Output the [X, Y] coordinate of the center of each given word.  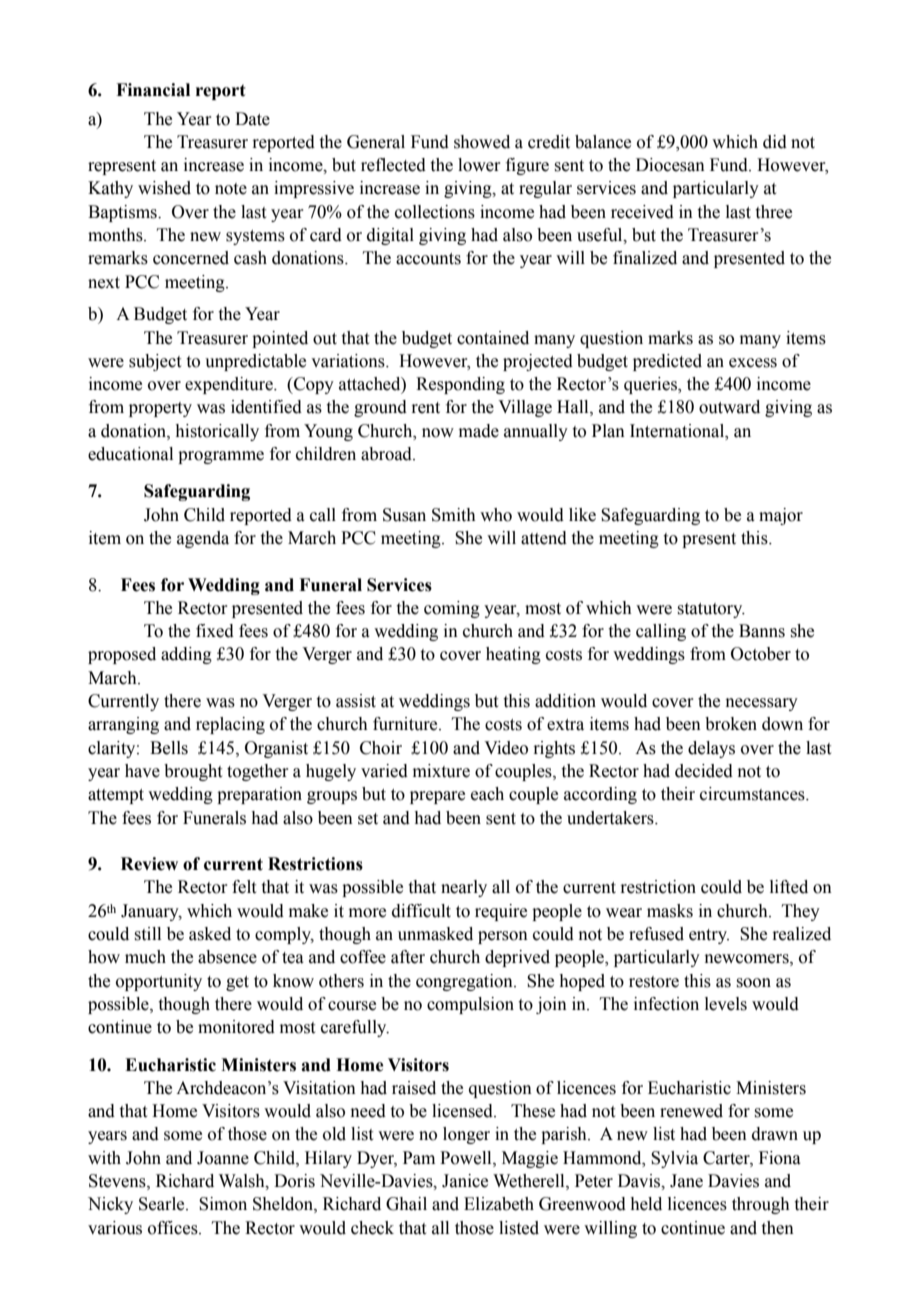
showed [482, 142]
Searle [163, 1204]
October [761, 654]
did [775, 142]
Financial [153, 90]
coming [452, 609]
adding [186, 655]
